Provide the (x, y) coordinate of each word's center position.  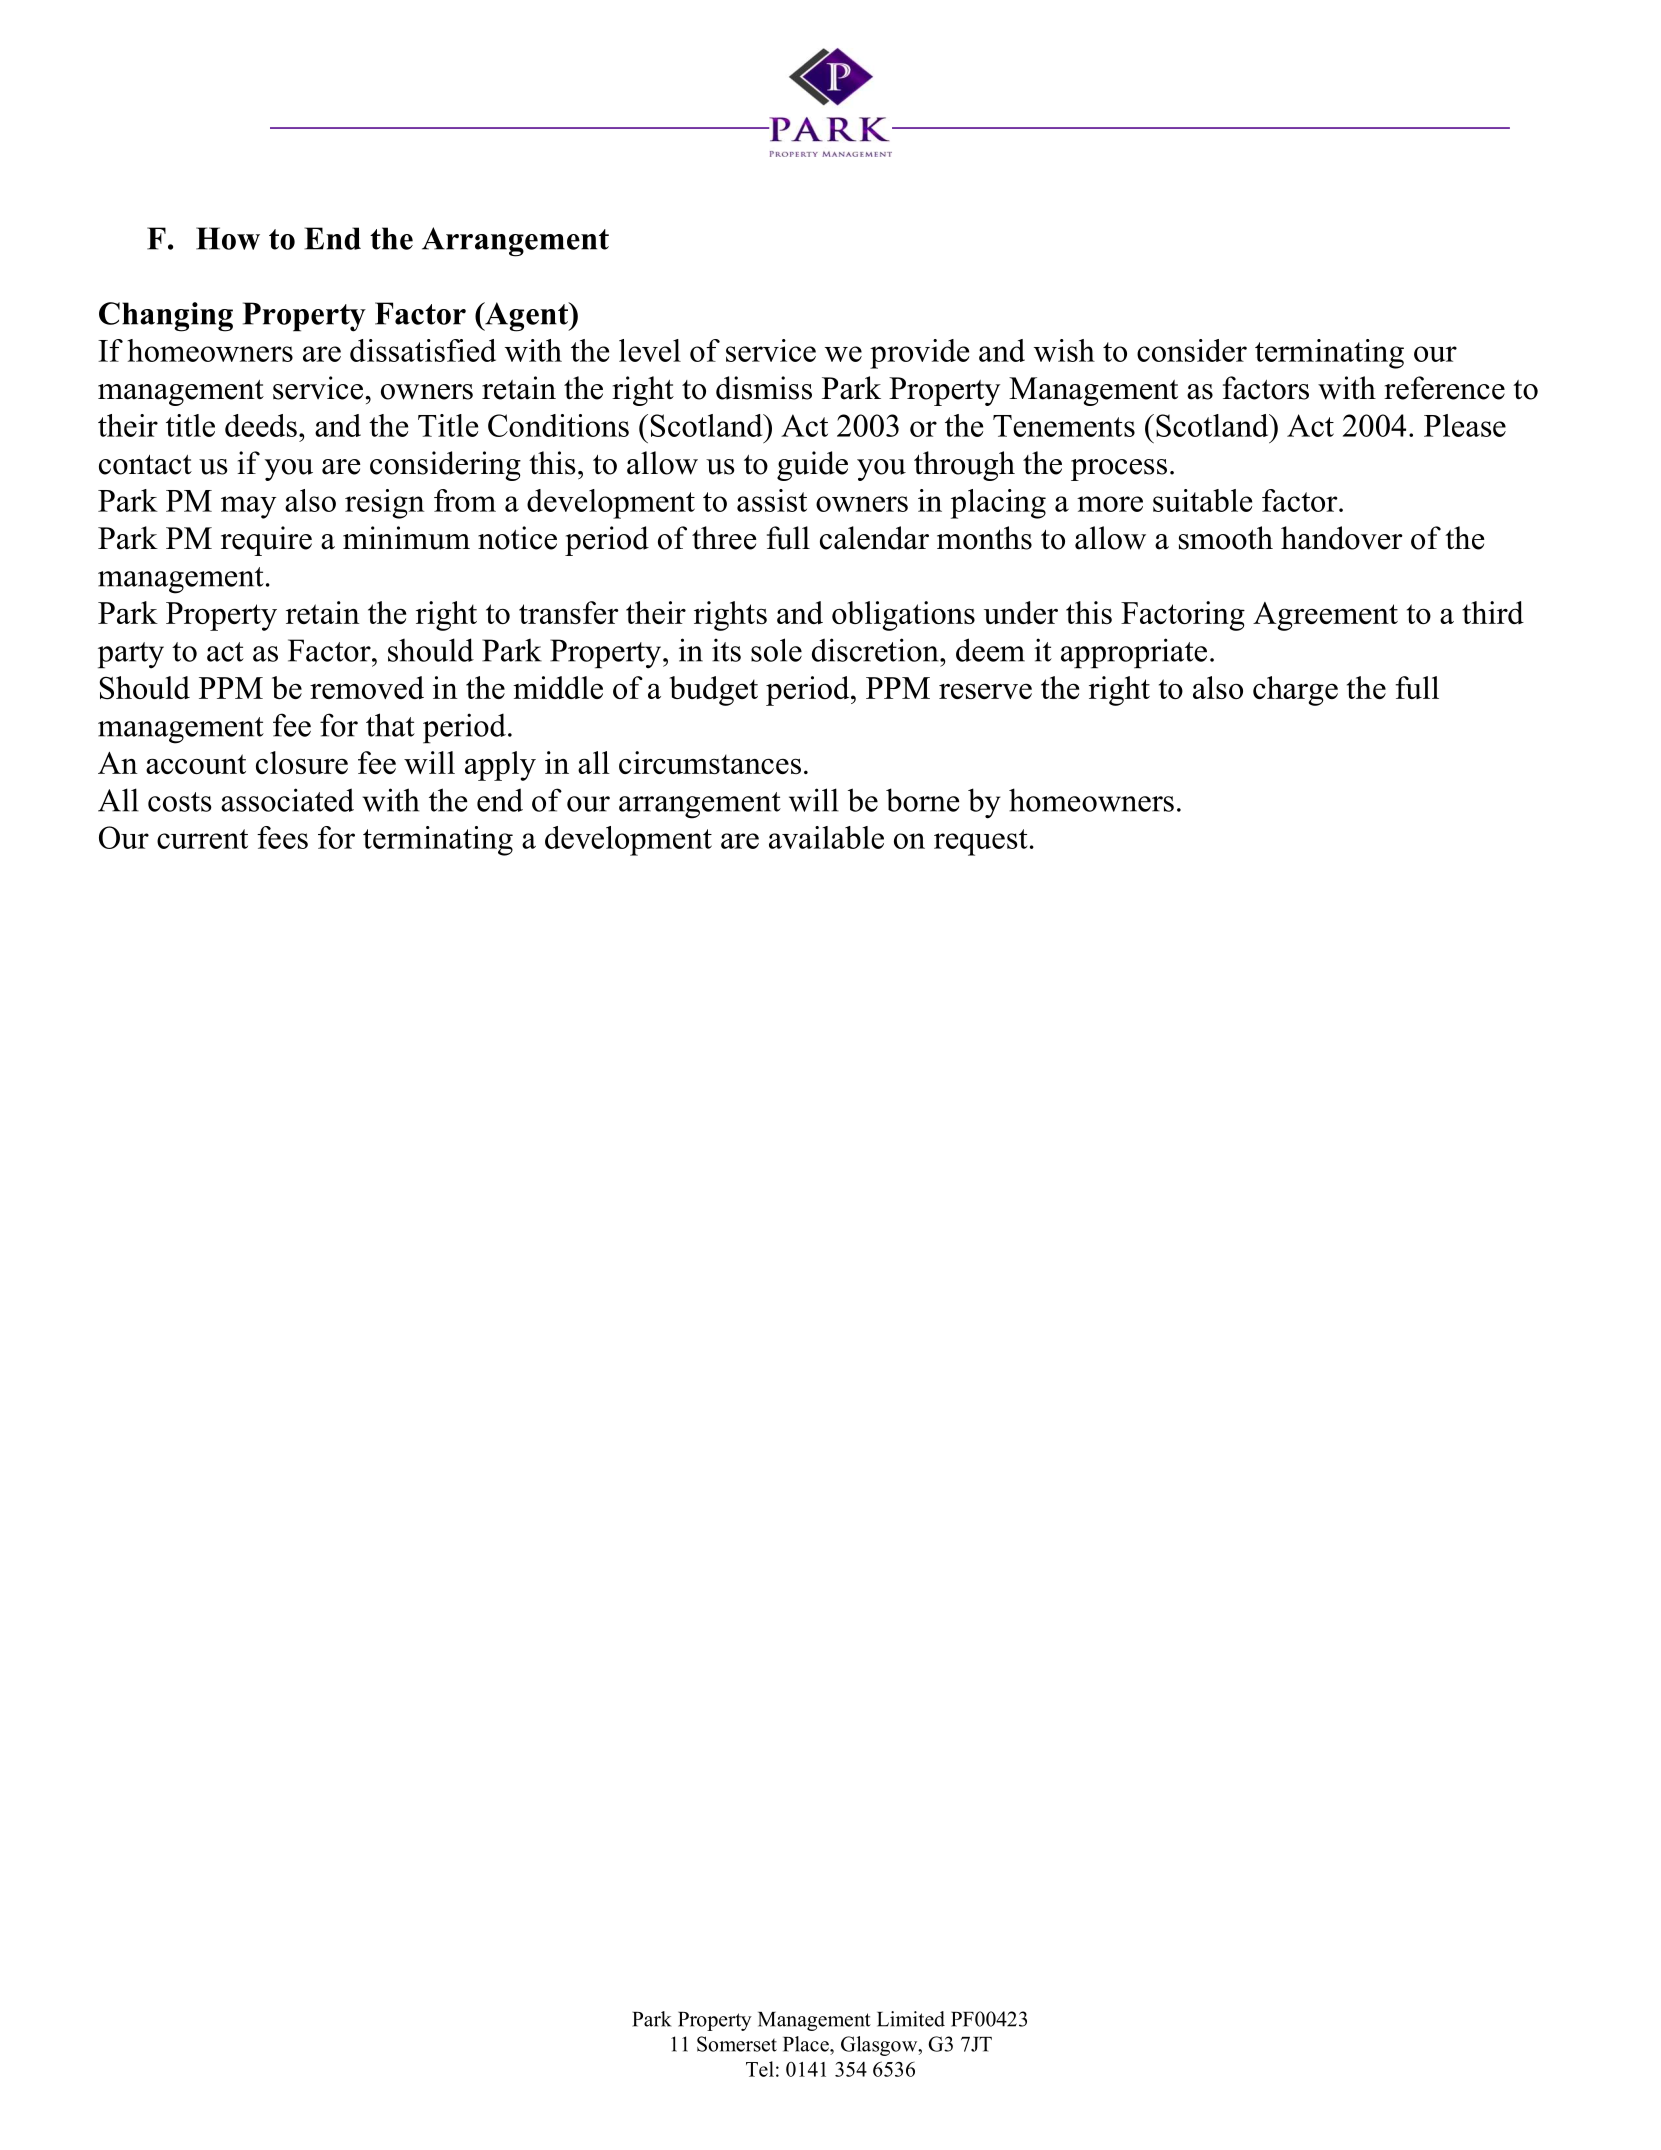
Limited (911, 2019)
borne (923, 800)
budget (713, 691)
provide (919, 354)
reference (1444, 388)
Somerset (737, 2044)
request (980, 842)
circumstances (710, 762)
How (228, 238)
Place (807, 2044)
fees (282, 837)
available (826, 837)
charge (1295, 691)
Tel (760, 2069)
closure (302, 762)
